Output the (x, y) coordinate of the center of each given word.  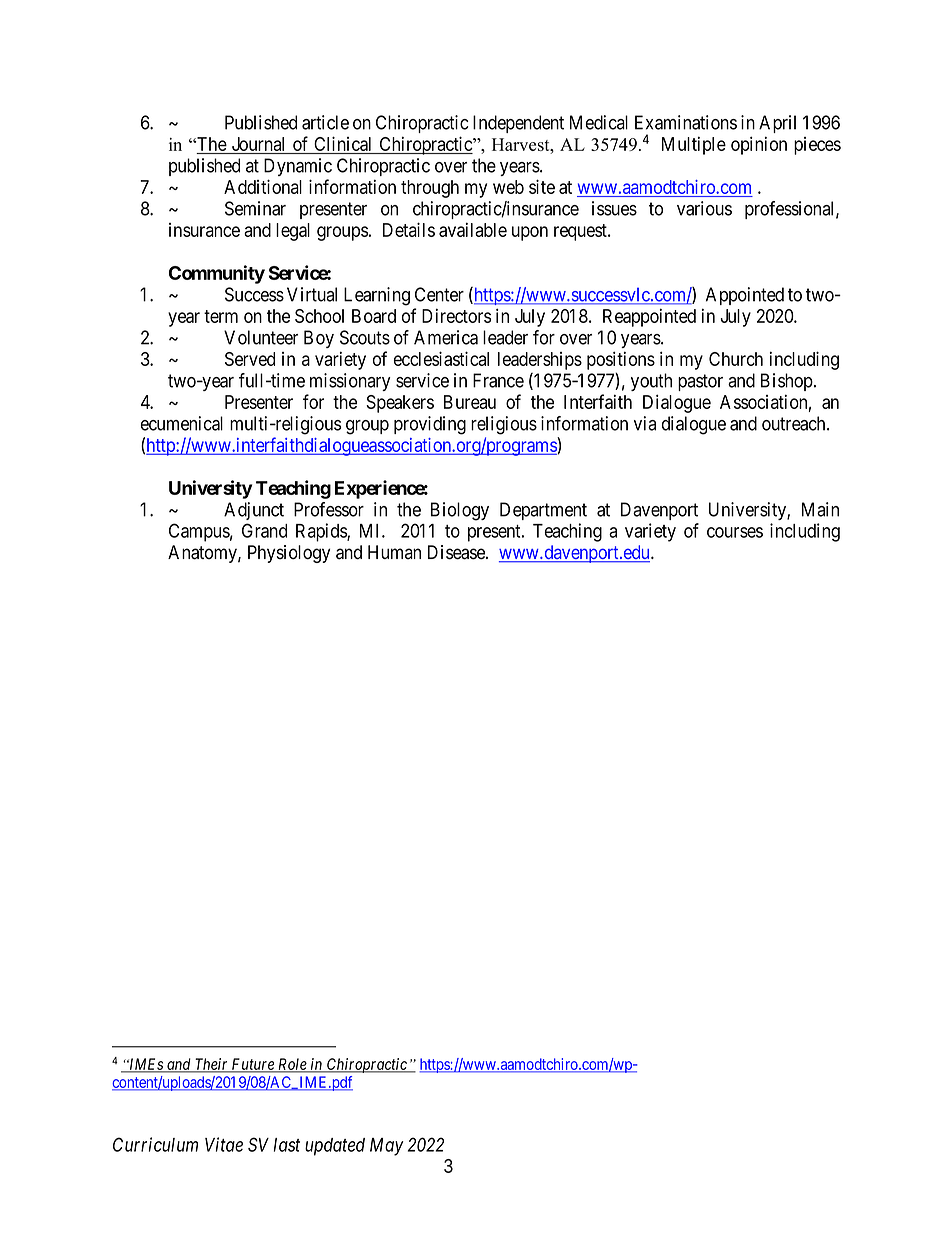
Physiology (289, 554)
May (387, 1147)
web (508, 187)
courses (735, 532)
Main (820, 509)
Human (394, 552)
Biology (460, 511)
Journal (259, 145)
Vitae (224, 1144)
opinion (759, 145)
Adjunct (254, 511)
